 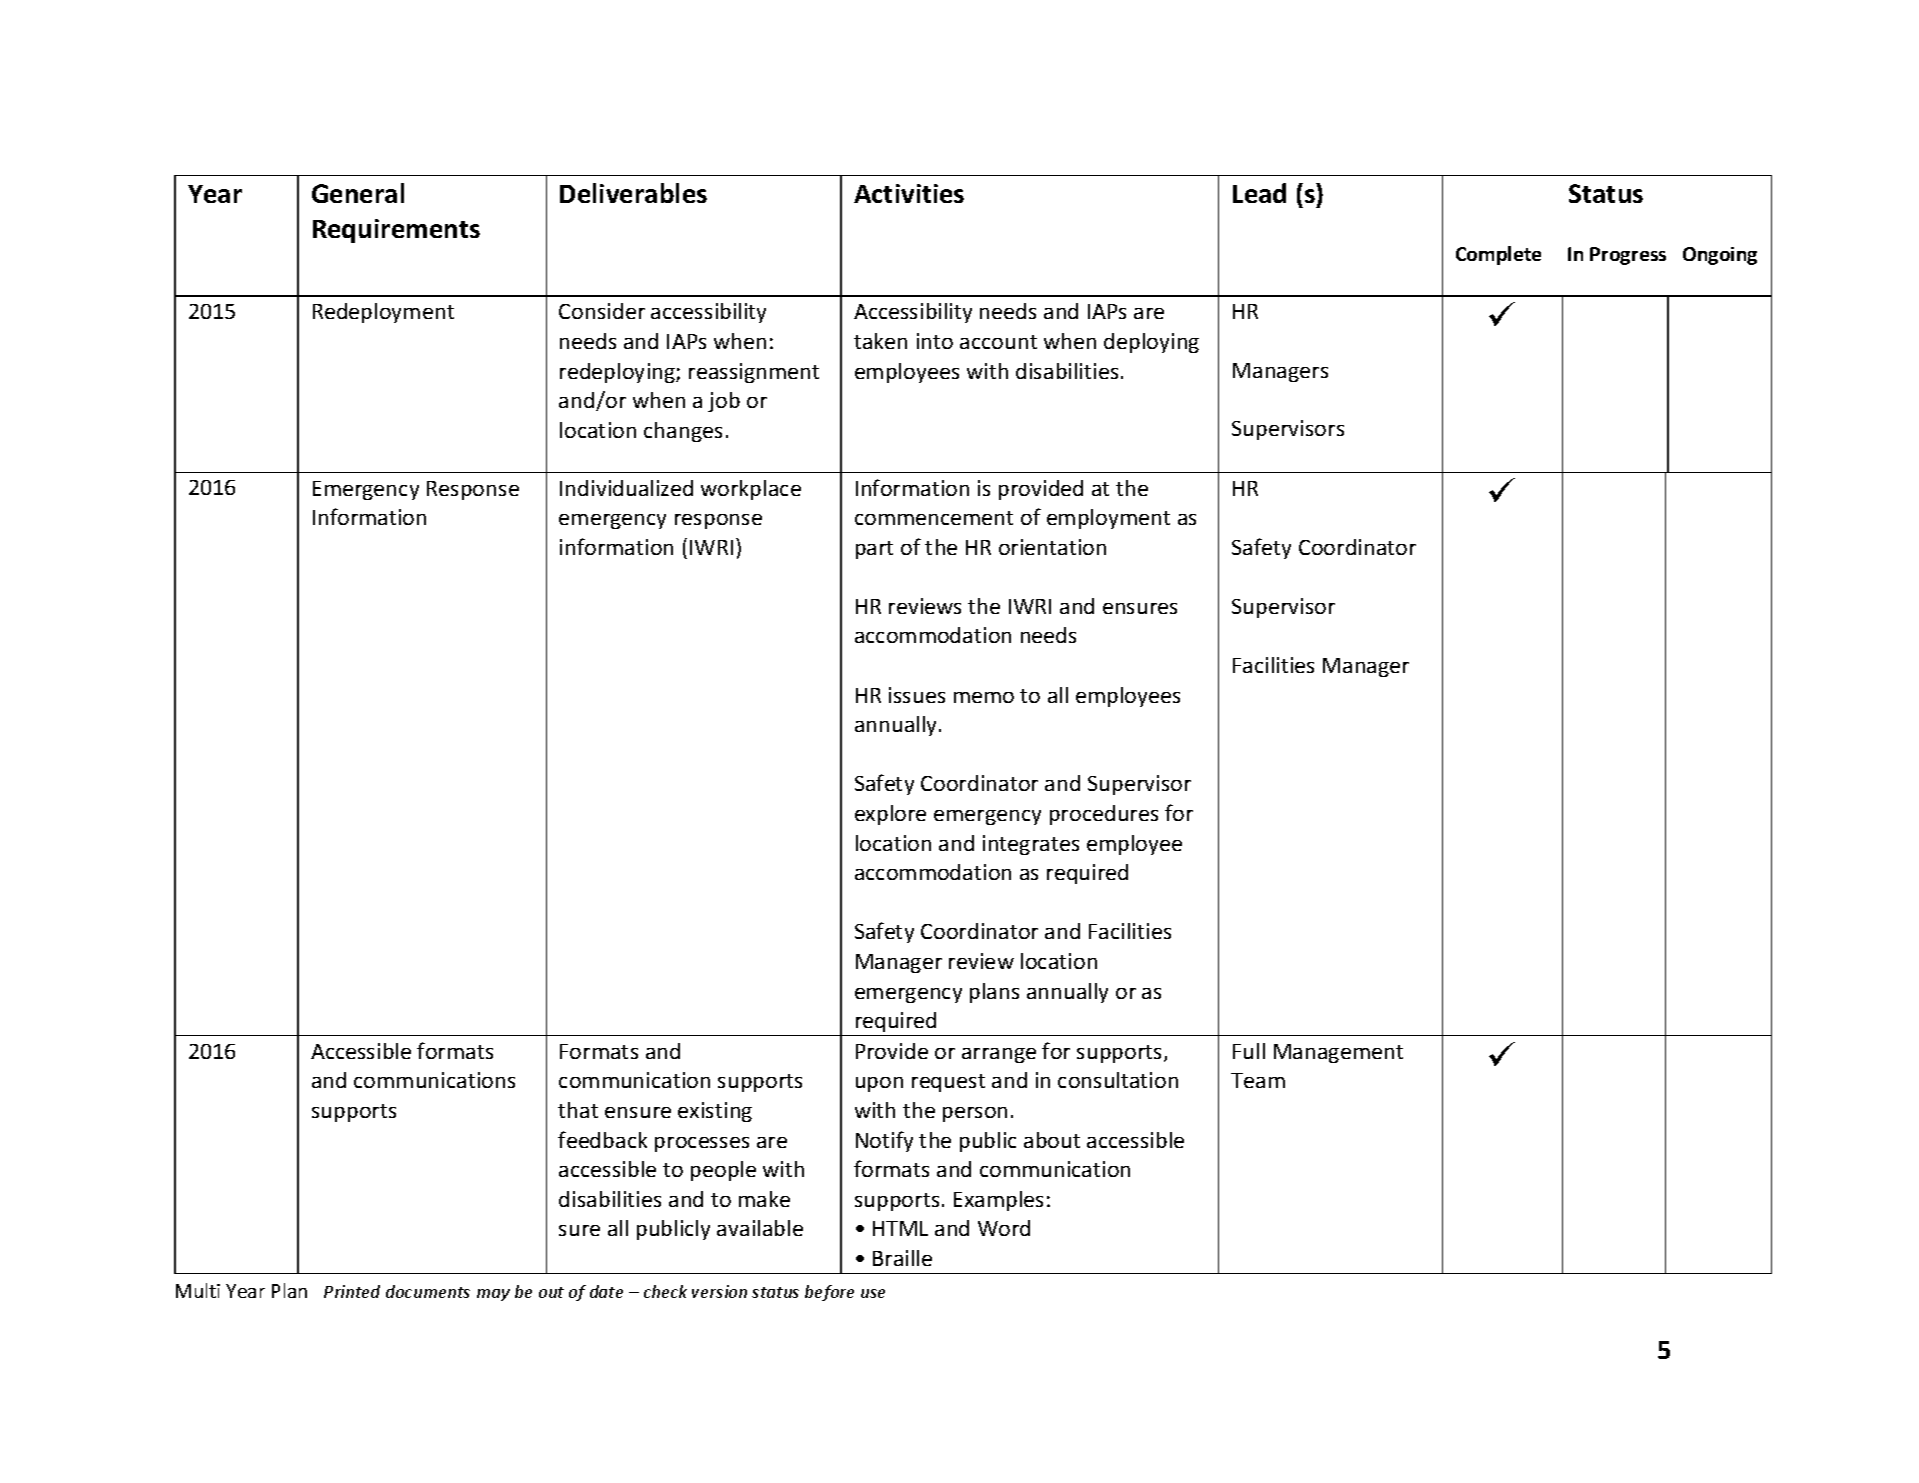 What do you see at coordinates (396, 231) in the screenshot?
I see `Requirements` at bounding box center [396, 231].
